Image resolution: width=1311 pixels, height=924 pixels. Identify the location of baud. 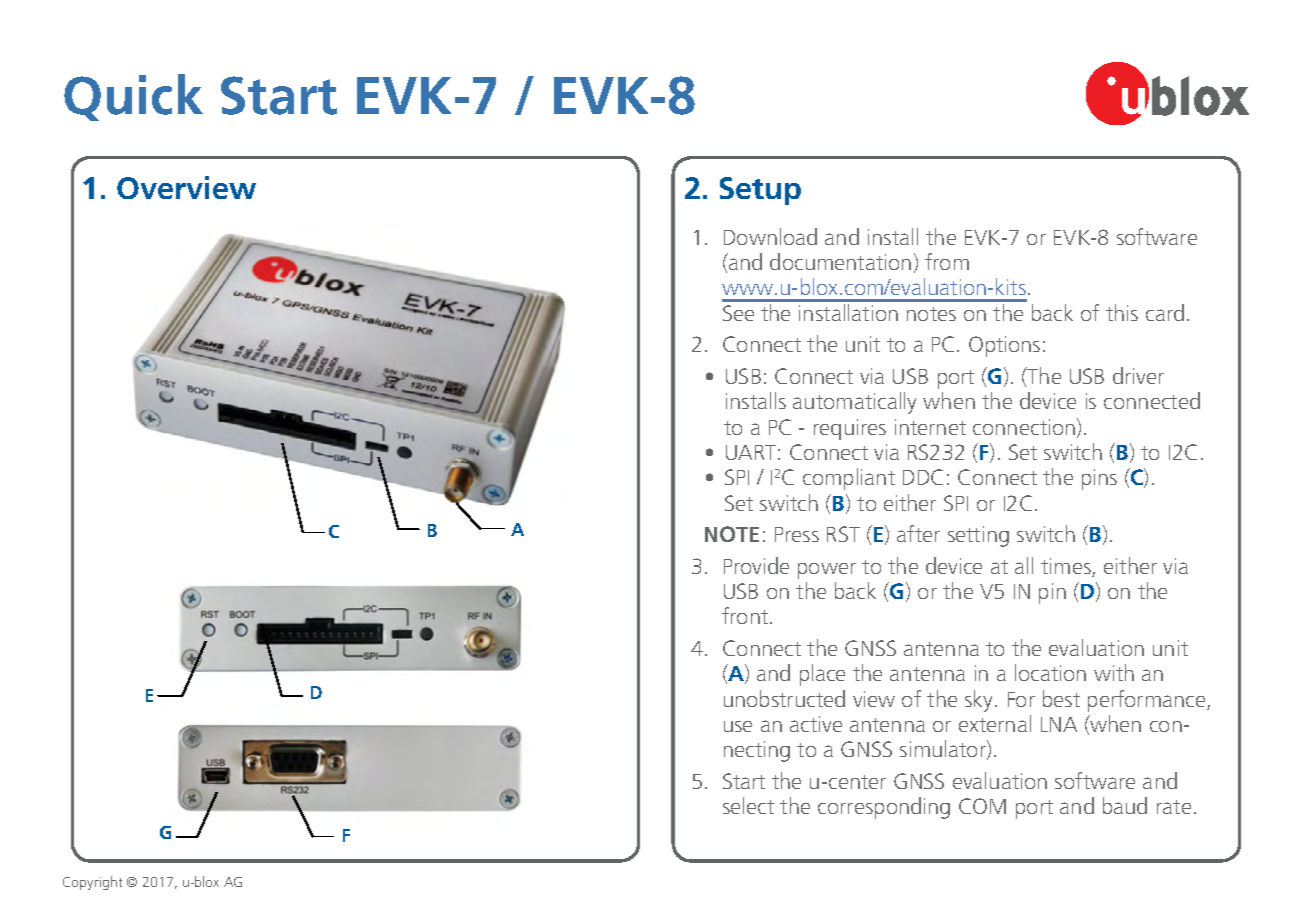
(1125, 805).
